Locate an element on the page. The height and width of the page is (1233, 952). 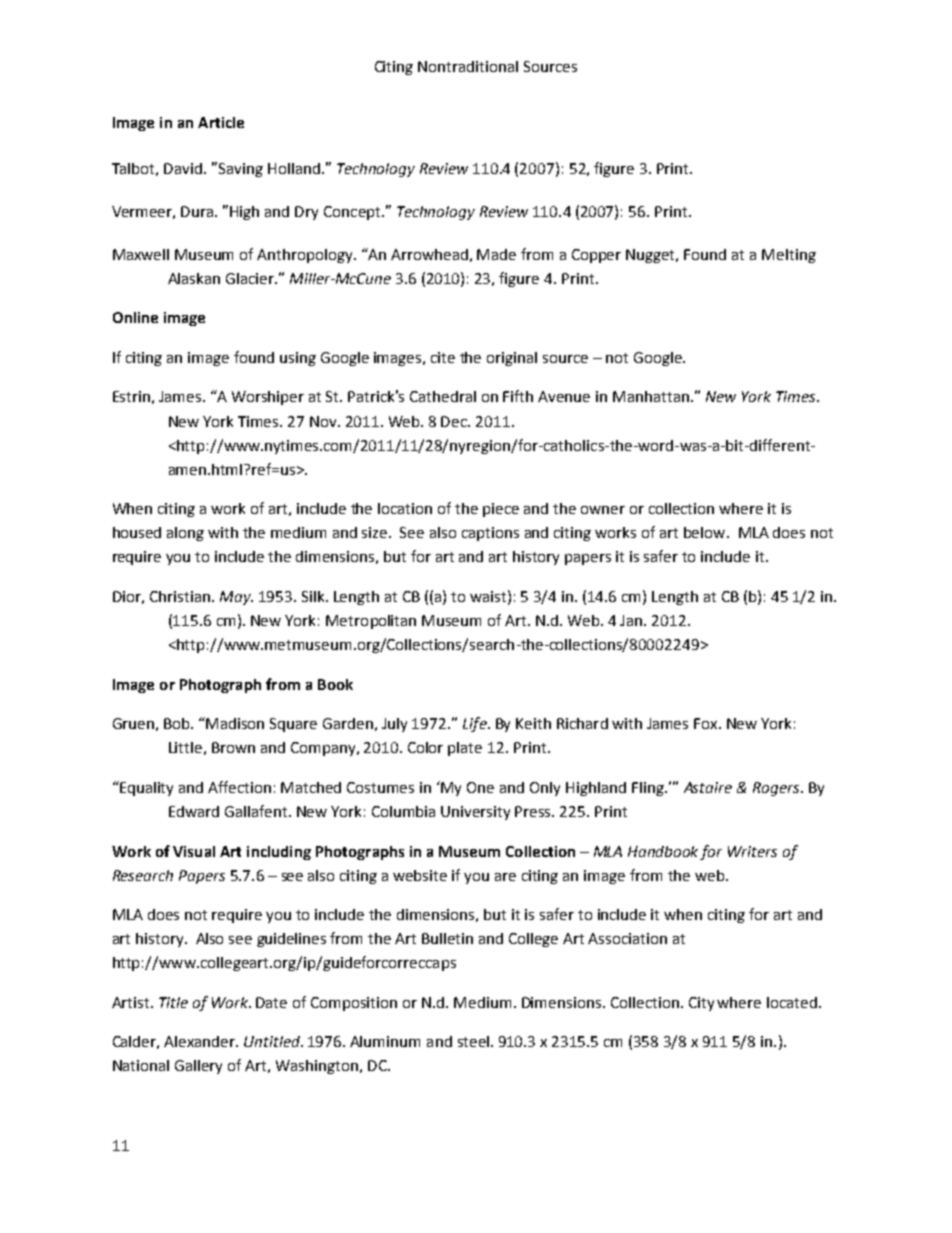
below is located at coordinates (706, 532).
